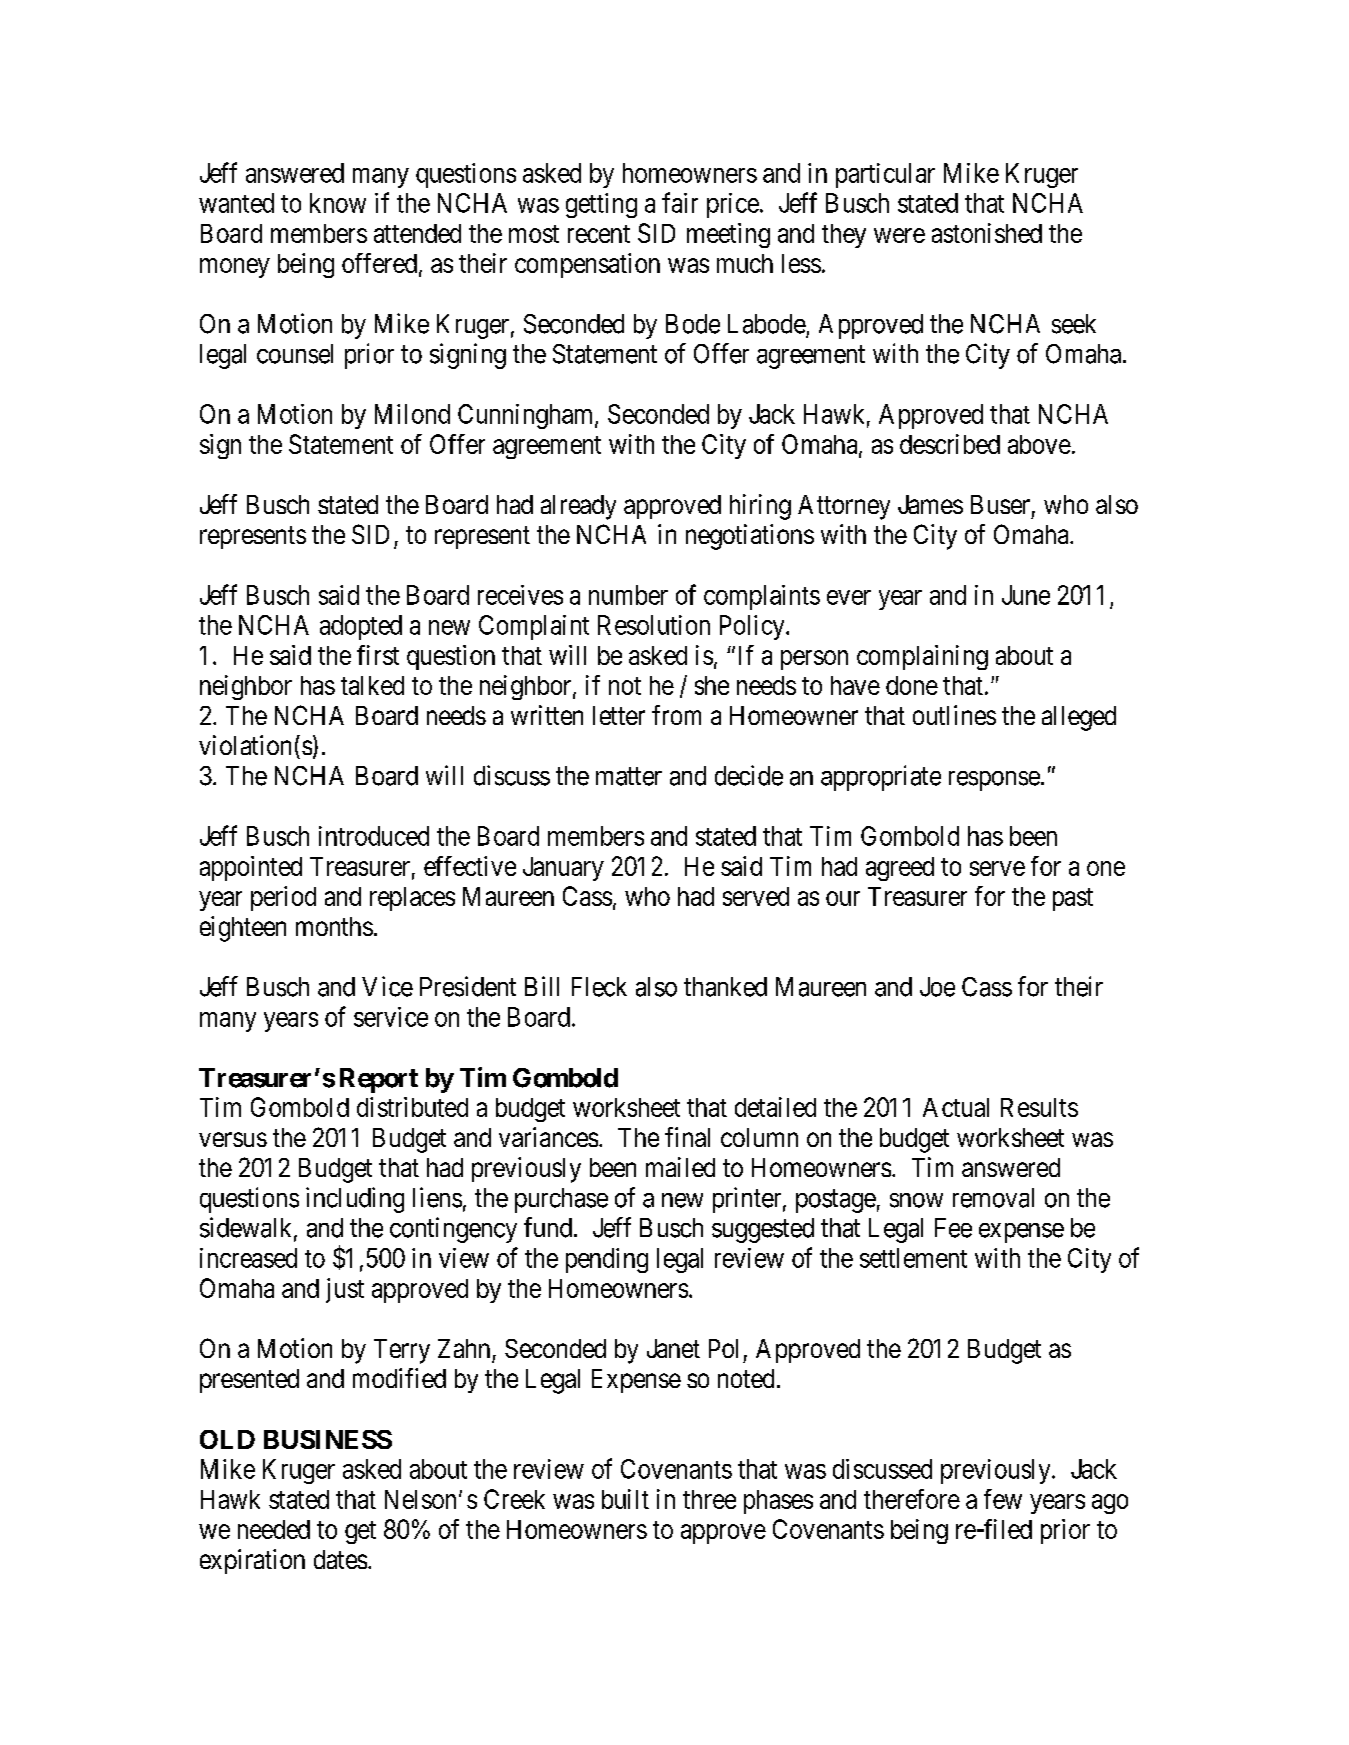 The image size is (1349, 1745). I want to click on introduced, so click(374, 836).
